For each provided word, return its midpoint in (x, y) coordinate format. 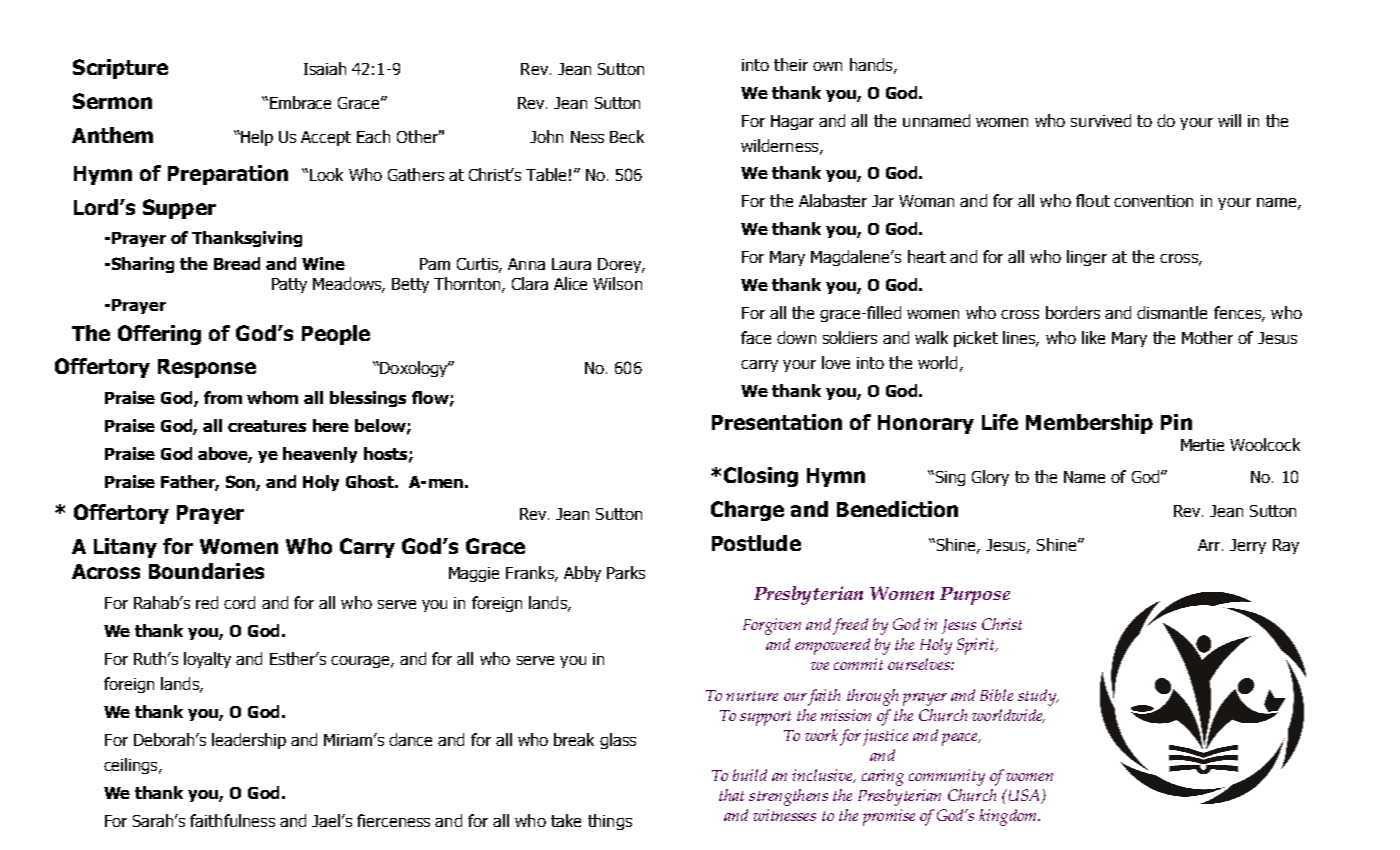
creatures (267, 426)
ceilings (132, 766)
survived (1101, 120)
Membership (1089, 424)
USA (1024, 796)
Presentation (777, 422)
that (731, 795)
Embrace (300, 102)
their (791, 64)
